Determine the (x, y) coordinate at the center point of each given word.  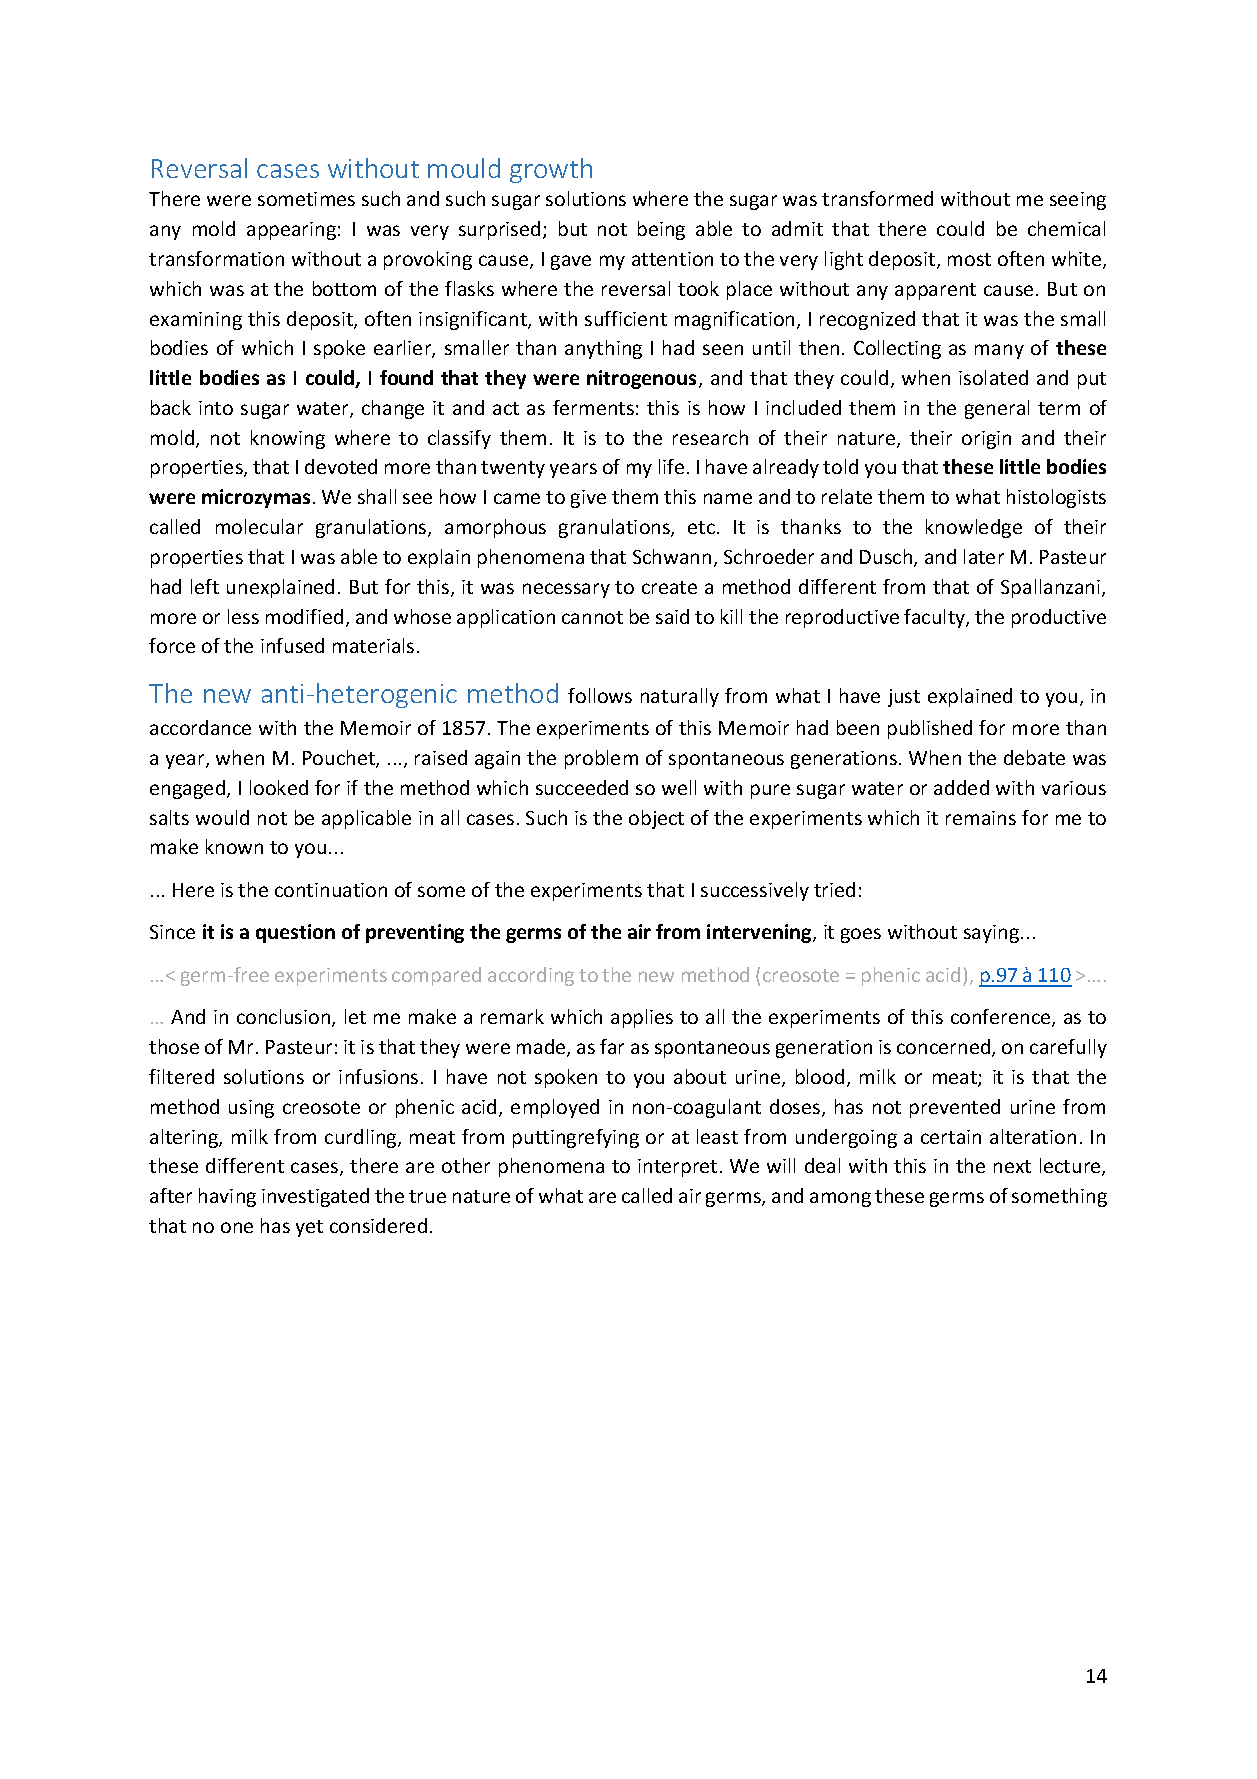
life (671, 466)
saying (993, 934)
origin (986, 440)
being (661, 230)
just (904, 698)
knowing (288, 439)
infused (292, 645)
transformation (216, 258)
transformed (877, 198)
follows (600, 695)
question (295, 933)
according (531, 976)
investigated (315, 1197)
